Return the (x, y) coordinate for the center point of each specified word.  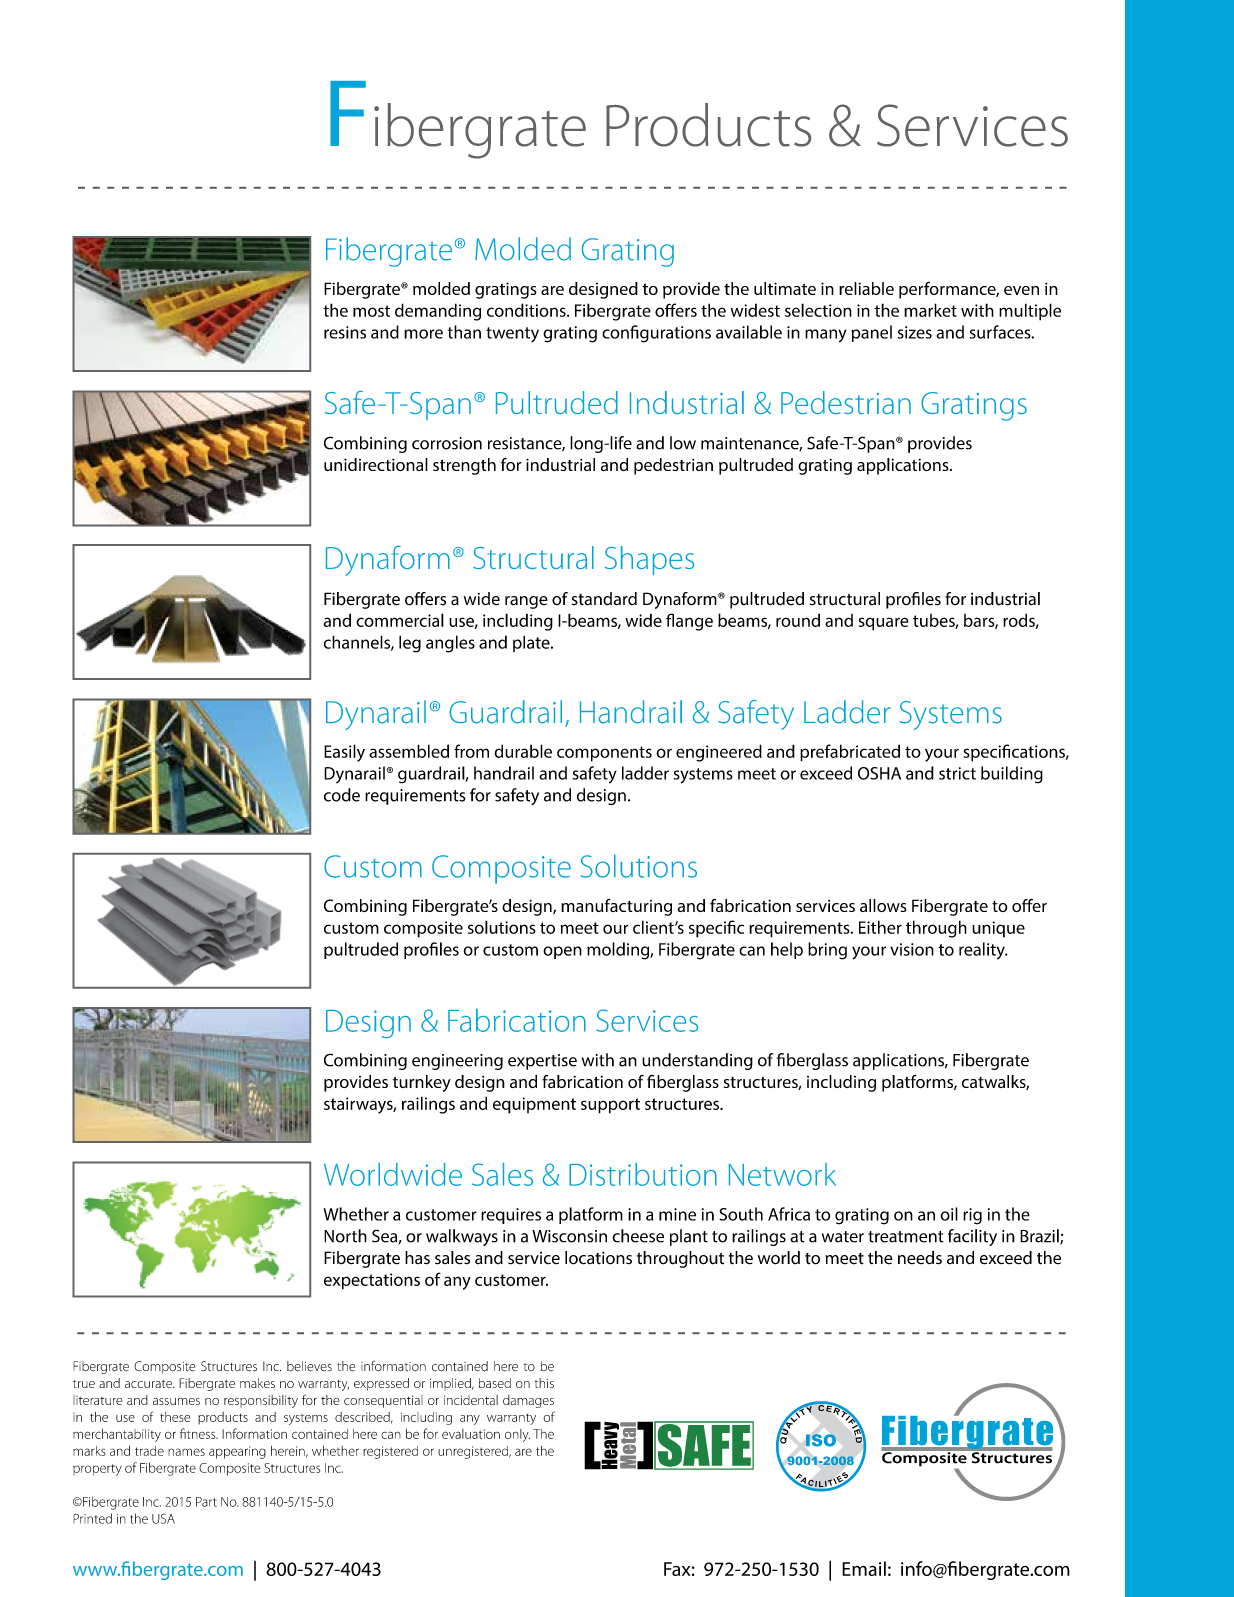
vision (912, 949)
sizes (915, 332)
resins (345, 332)
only (517, 1435)
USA (163, 1518)
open (562, 952)
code (342, 795)
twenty (512, 334)
